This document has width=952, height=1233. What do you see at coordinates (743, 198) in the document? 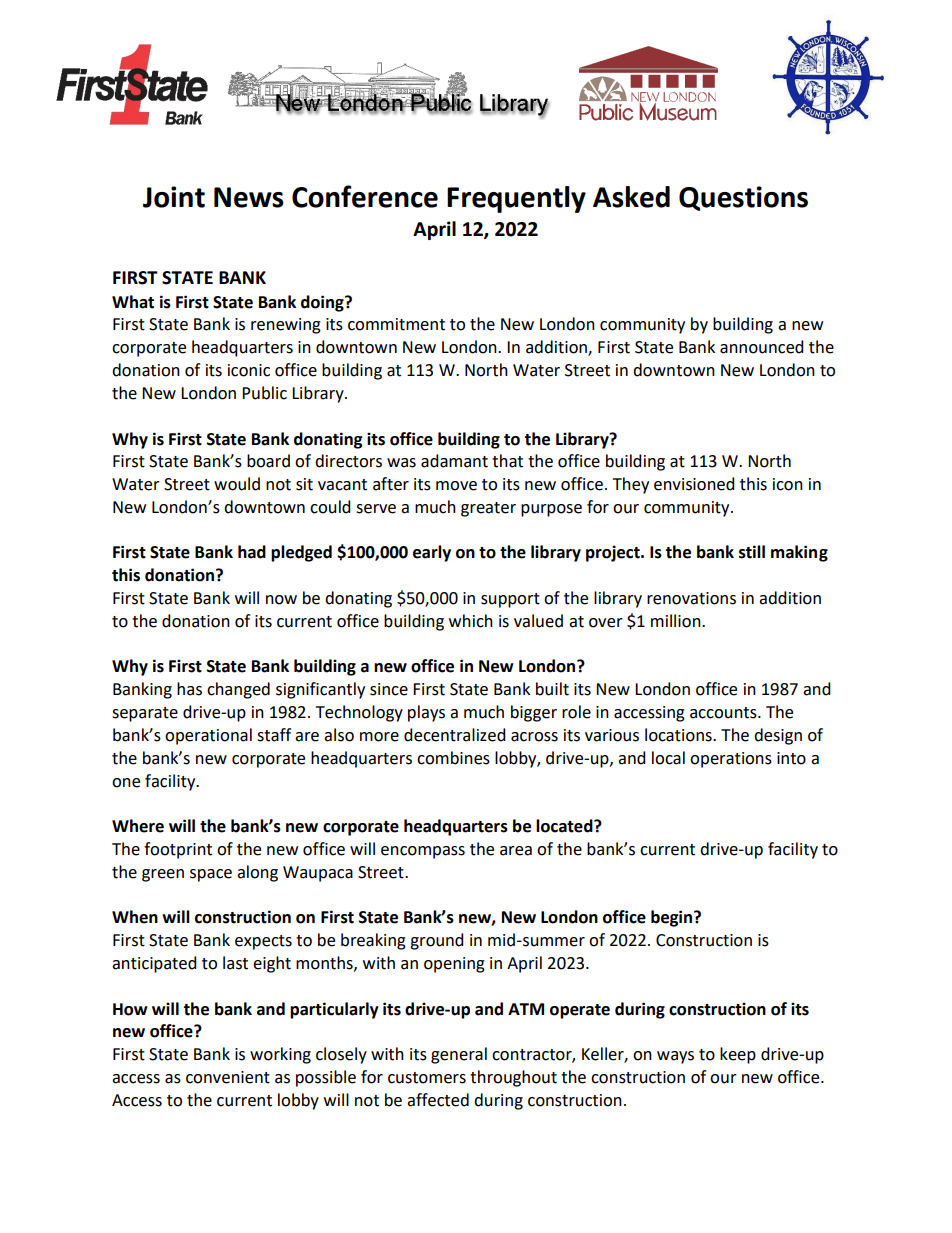
I see `Questions` at bounding box center [743, 198].
